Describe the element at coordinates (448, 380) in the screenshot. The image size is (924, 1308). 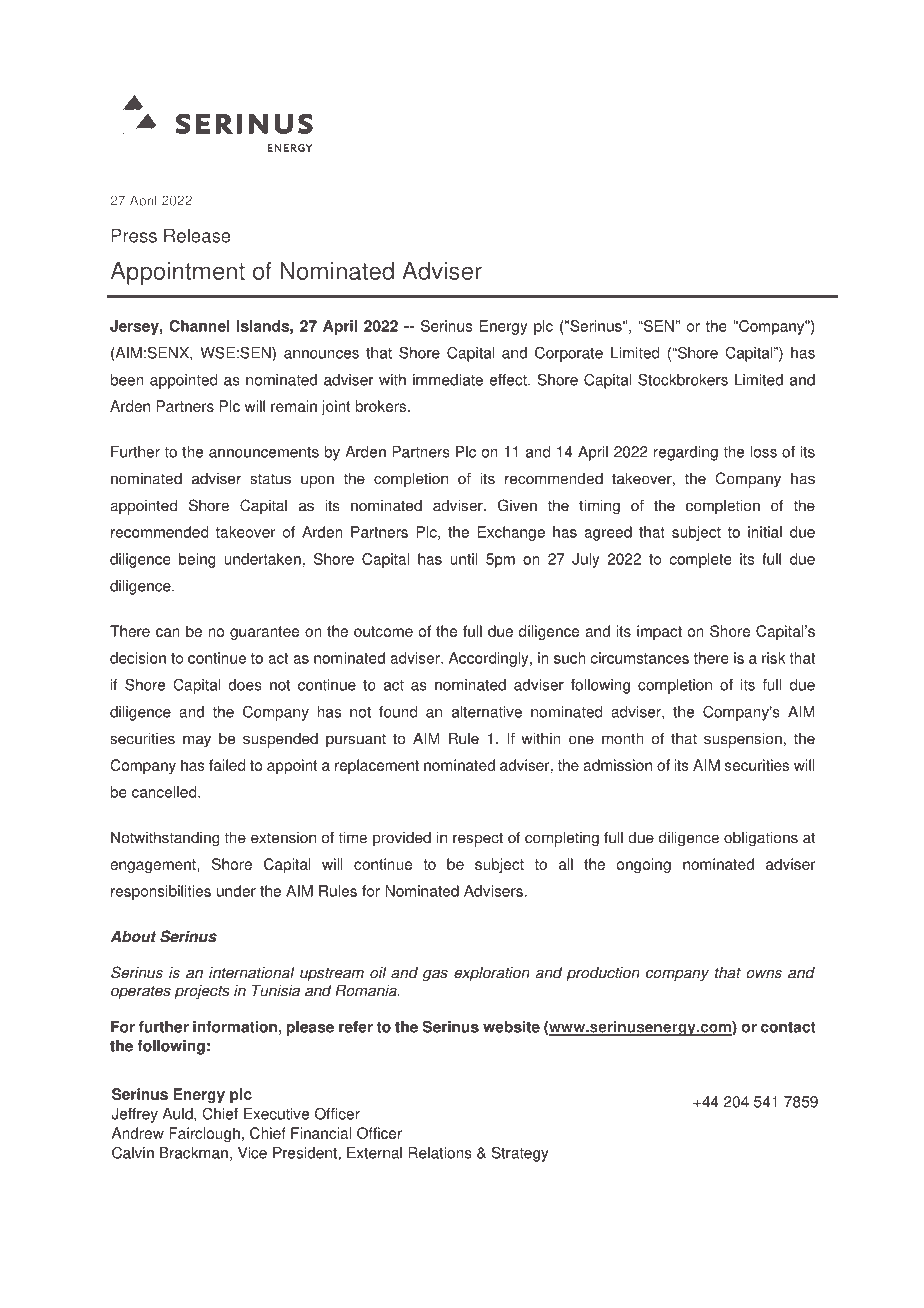
I see `immediate` at that location.
